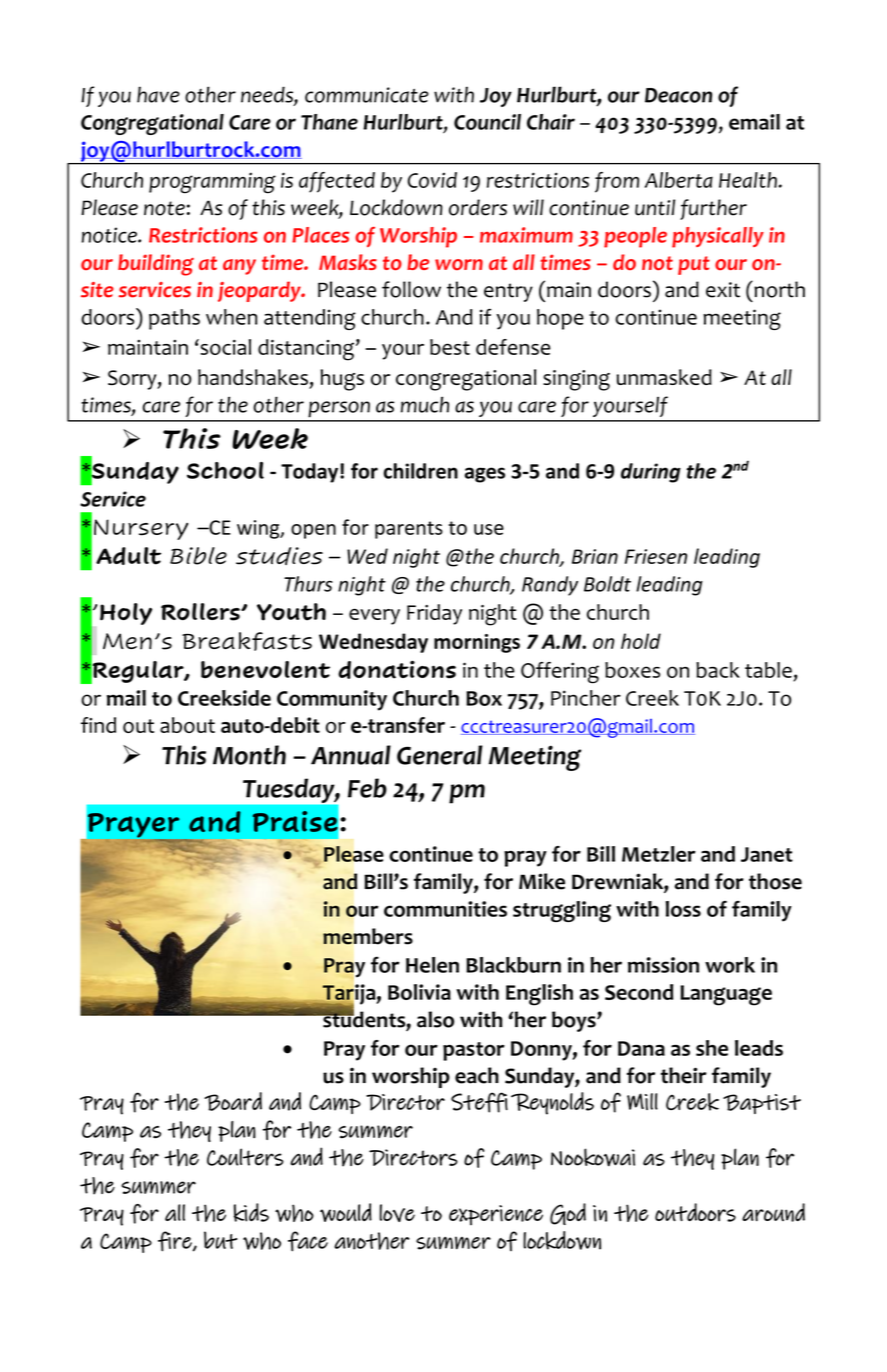 The image size is (887, 1372). What do you see at coordinates (368, 936) in the screenshot?
I see `members` at bounding box center [368, 936].
